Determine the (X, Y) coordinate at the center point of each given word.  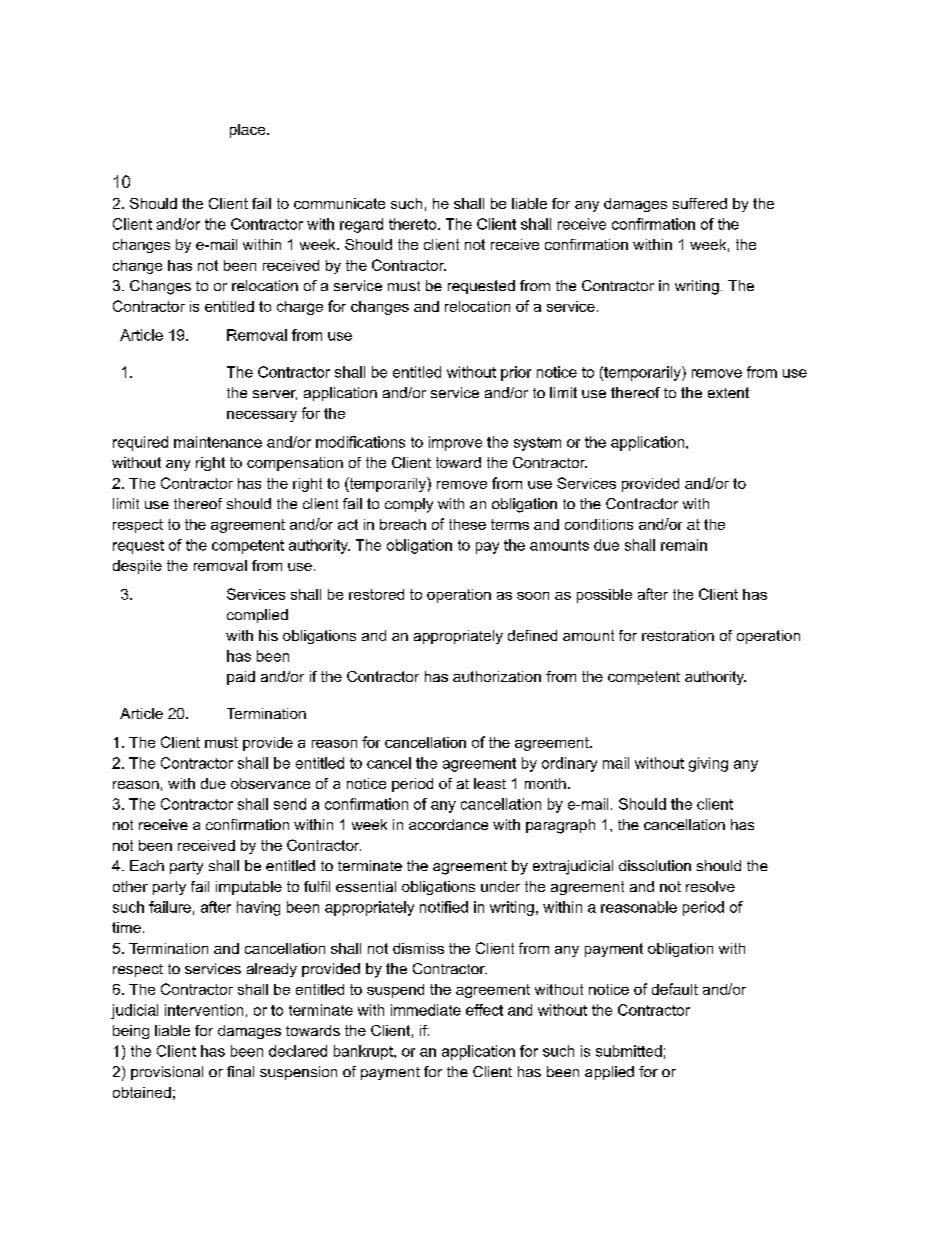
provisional (167, 1073)
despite (137, 567)
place (249, 131)
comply (409, 505)
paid (241, 678)
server (275, 395)
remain (684, 545)
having (258, 908)
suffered (700, 203)
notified (444, 907)
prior (516, 373)
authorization (497, 676)
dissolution (655, 865)
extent (728, 392)
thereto (414, 224)
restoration (678, 635)
